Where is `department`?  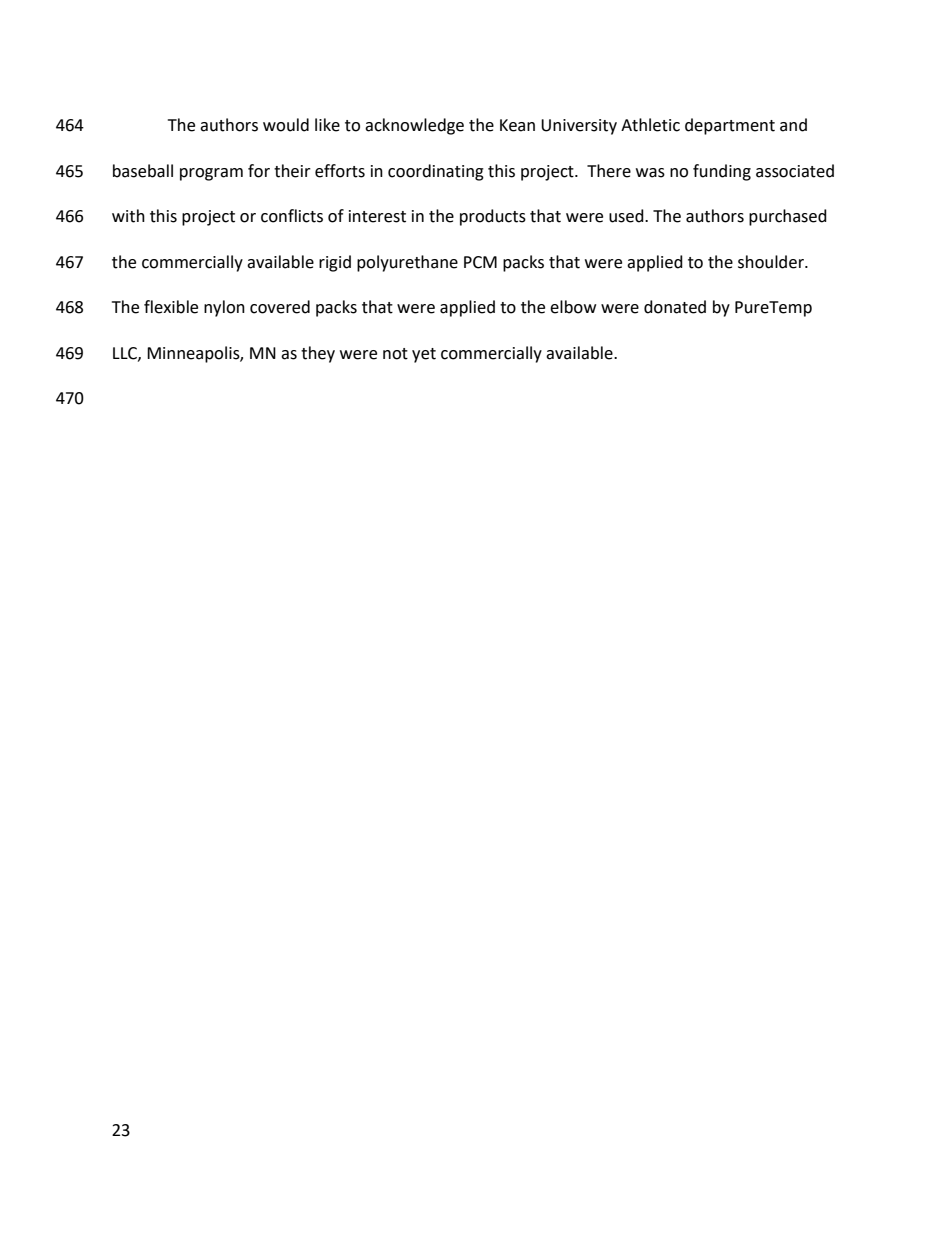 department is located at coordinates (730, 126).
